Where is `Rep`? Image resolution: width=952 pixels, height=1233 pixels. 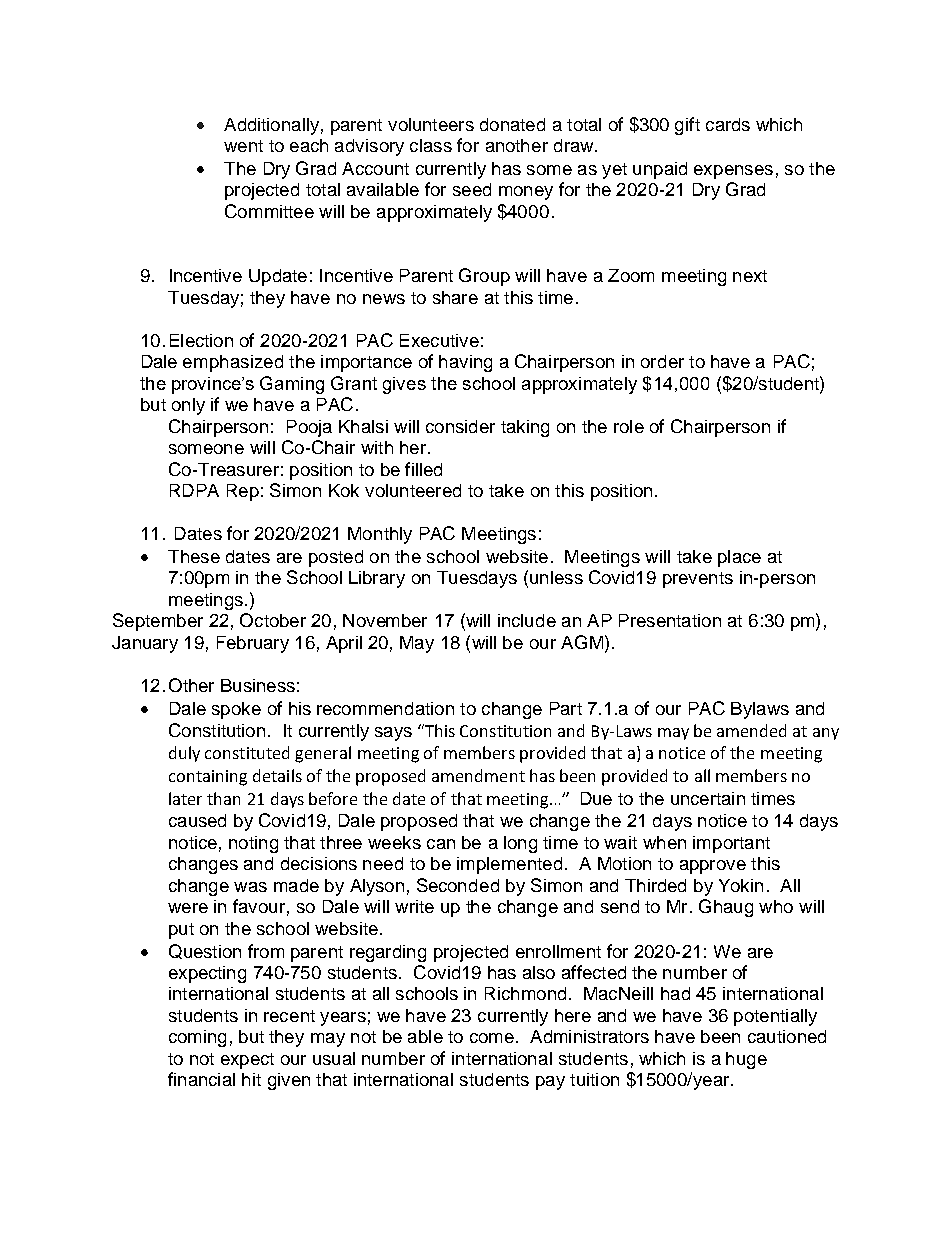 Rep is located at coordinates (243, 492).
